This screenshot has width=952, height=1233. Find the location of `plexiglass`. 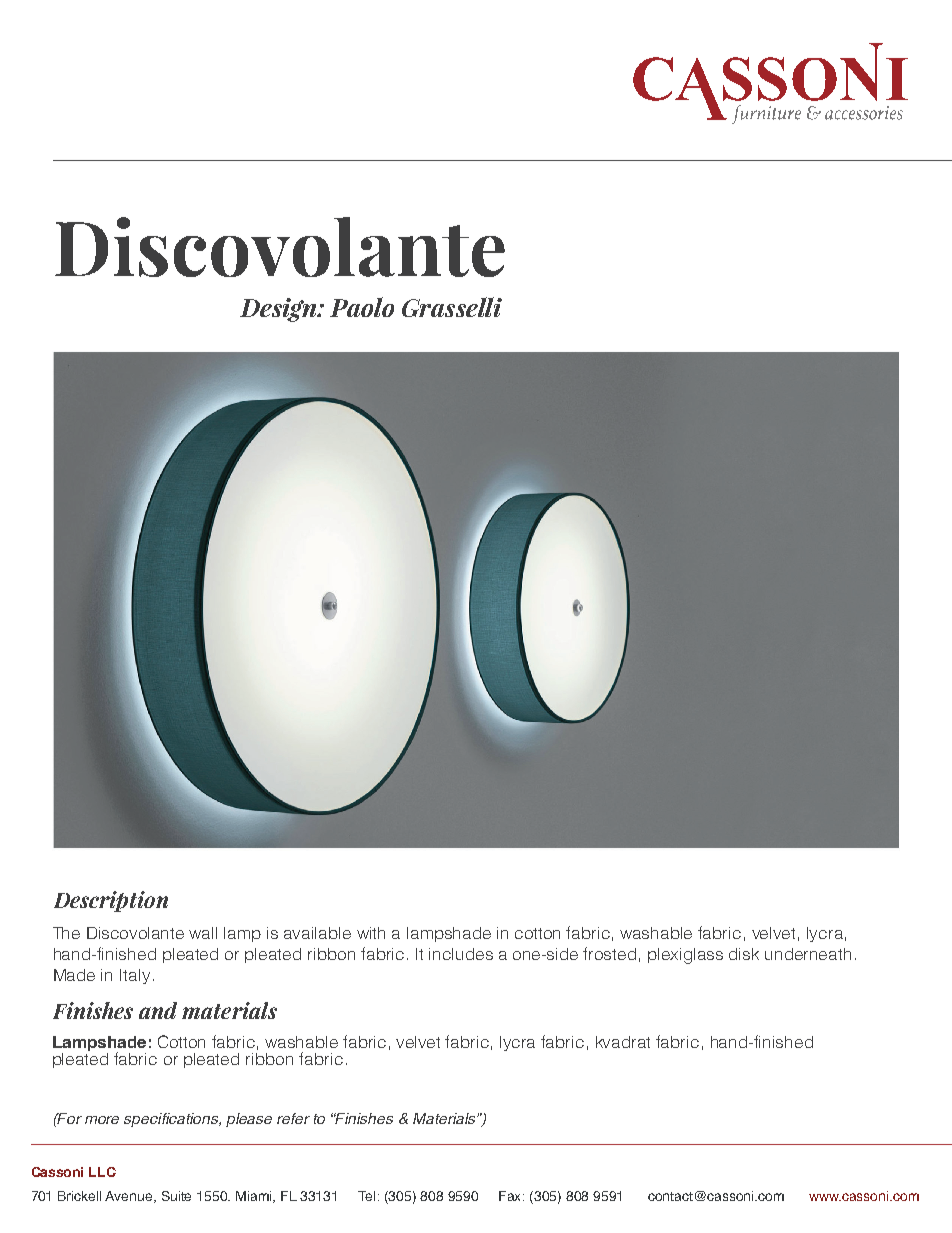

plexiglass is located at coordinates (685, 956).
